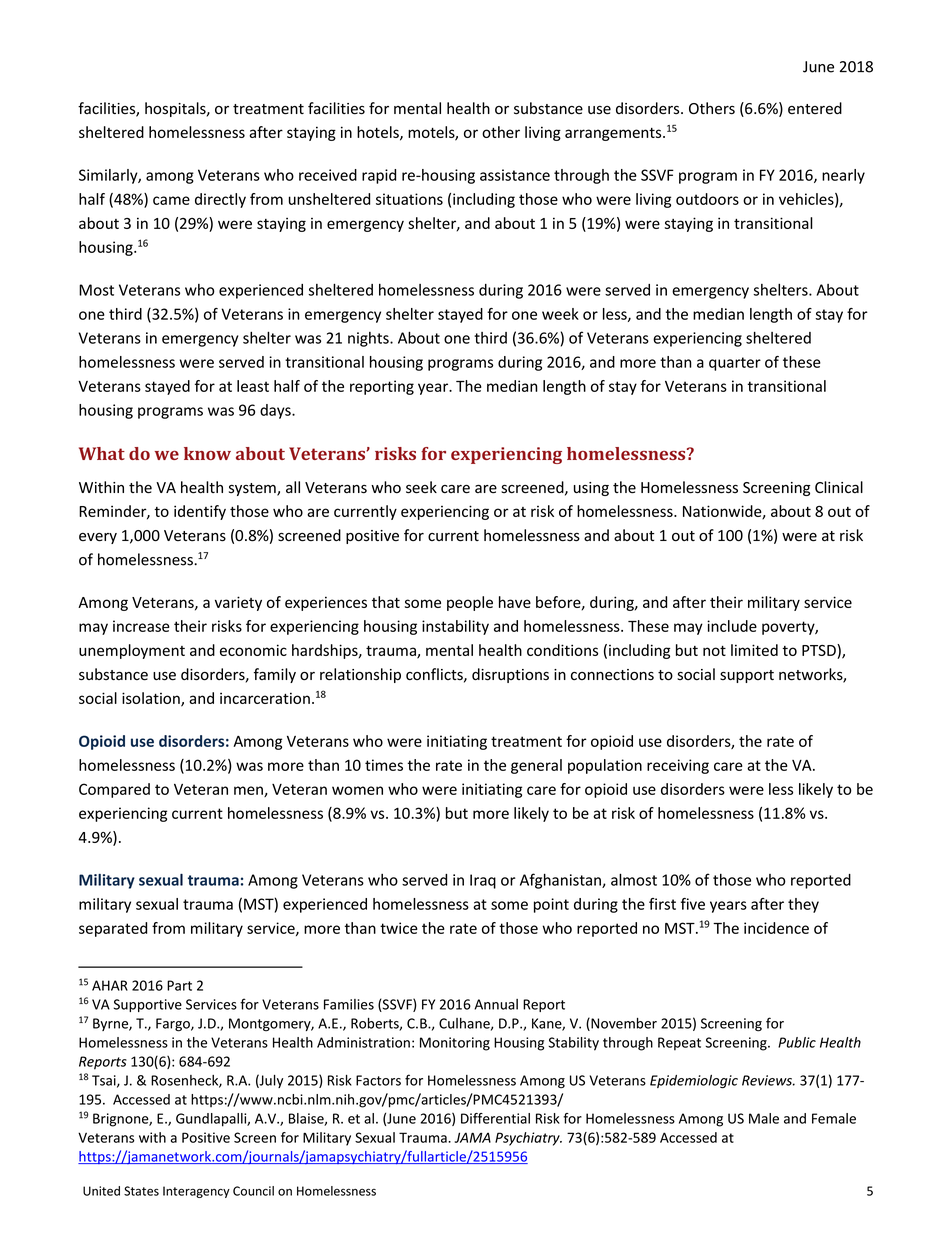 This document has width=952, height=1233. What do you see at coordinates (815, 108) in the document?
I see `entered` at bounding box center [815, 108].
